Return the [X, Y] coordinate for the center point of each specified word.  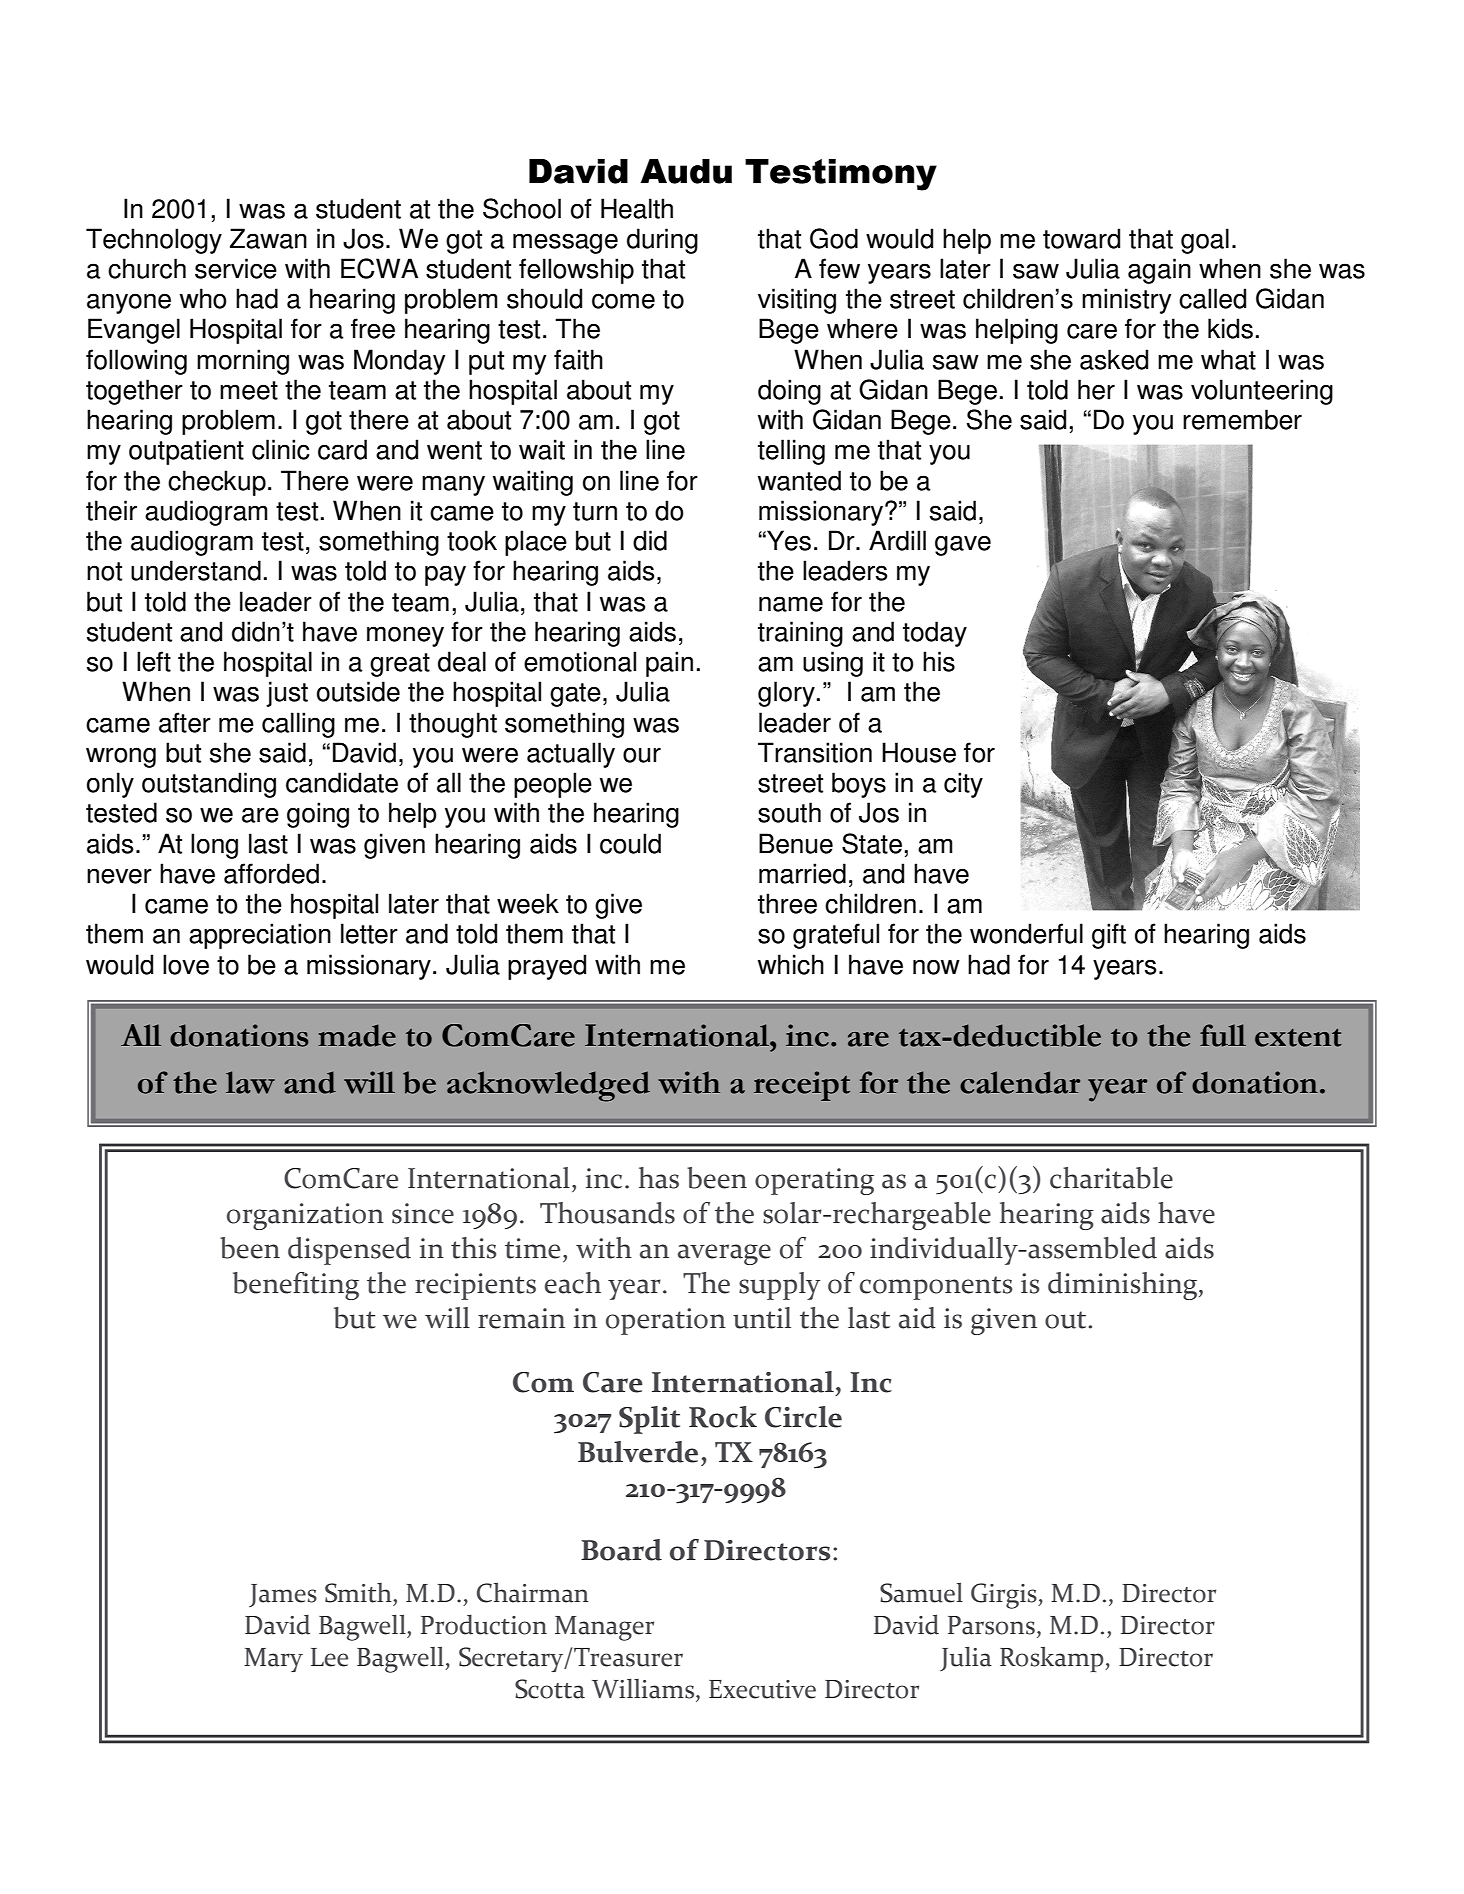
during [662, 241]
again [1159, 271]
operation [666, 1321]
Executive [762, 1689]
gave [963, 545]
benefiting [296, 1286]
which [791, 964]
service [236, 268]
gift [1109, 936]
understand [196, 570]
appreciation [260, 936]
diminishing [1122, 1286]
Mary [273, 1660]
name [791, 604]
